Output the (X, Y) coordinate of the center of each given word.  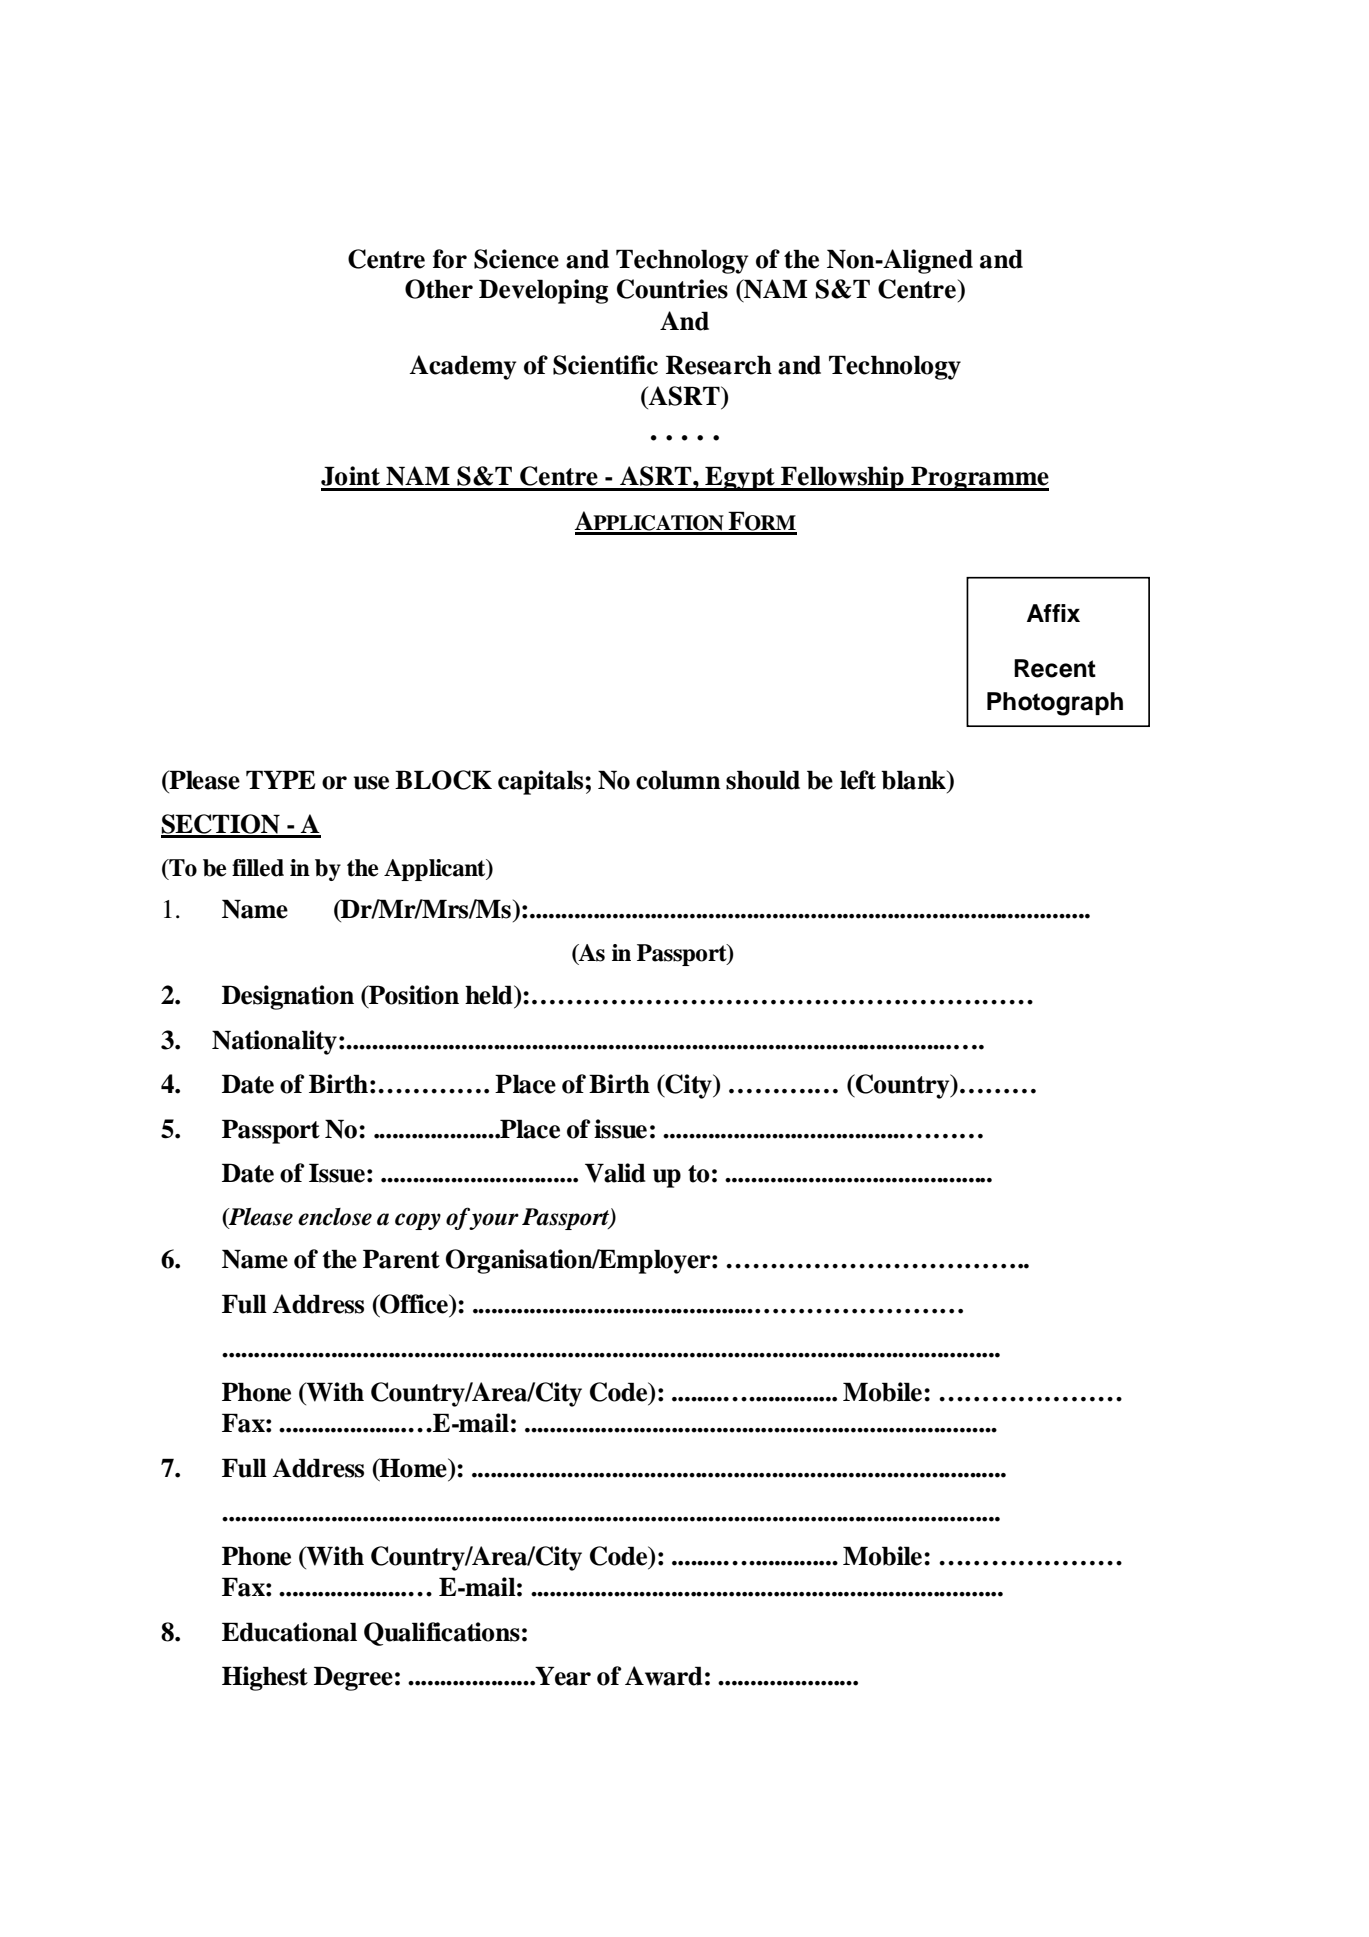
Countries (672, 289)
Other (439, 289)
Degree (353, 1678)
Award (664, 1676)
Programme (979, 478)
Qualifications (442, 1634)
